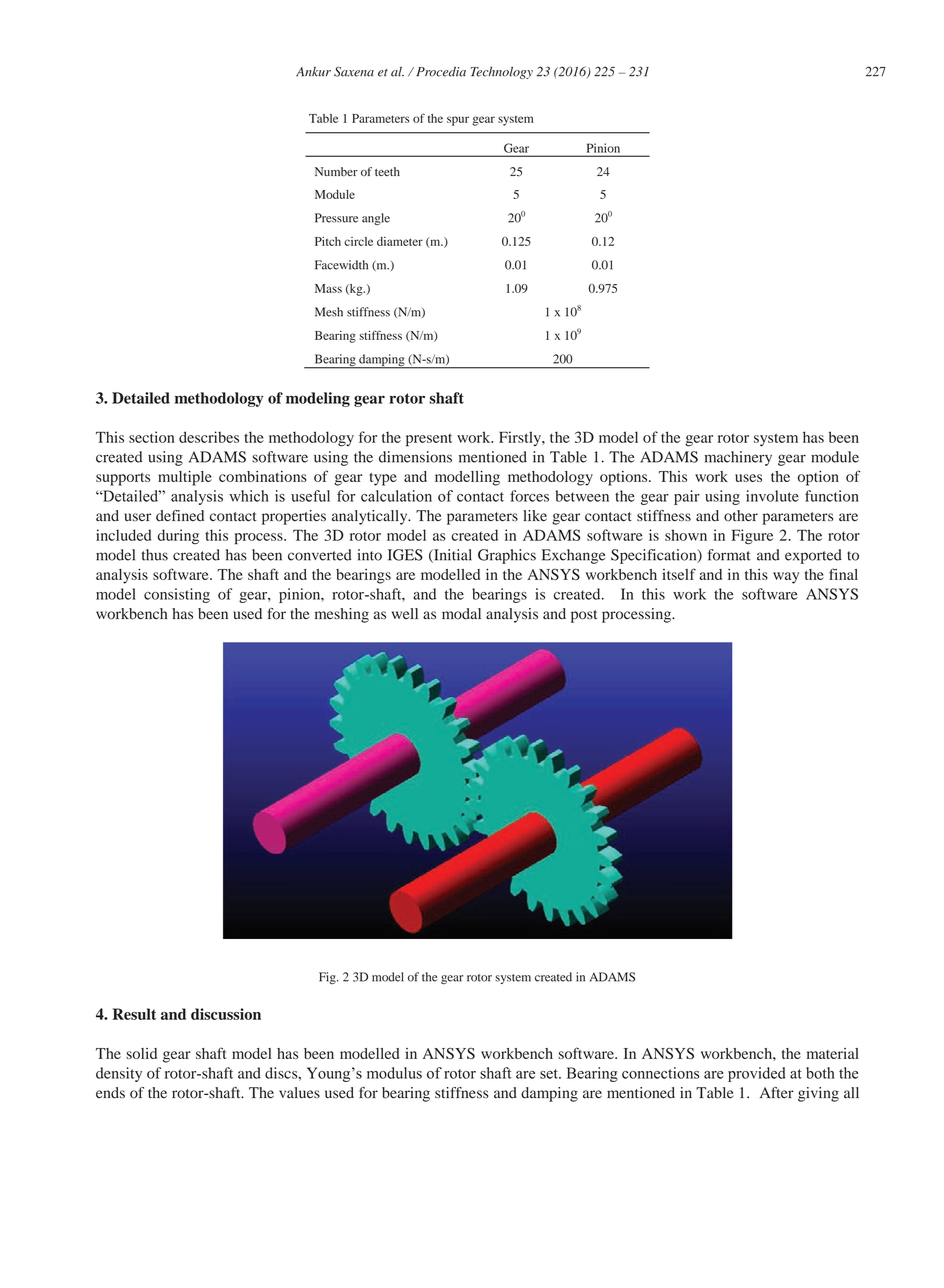 Image resolution: width=944 pixels, height=1288 pixels. Describe the element at coordinates (738, 458) in the screenshot. I see `machinery` at that location.
